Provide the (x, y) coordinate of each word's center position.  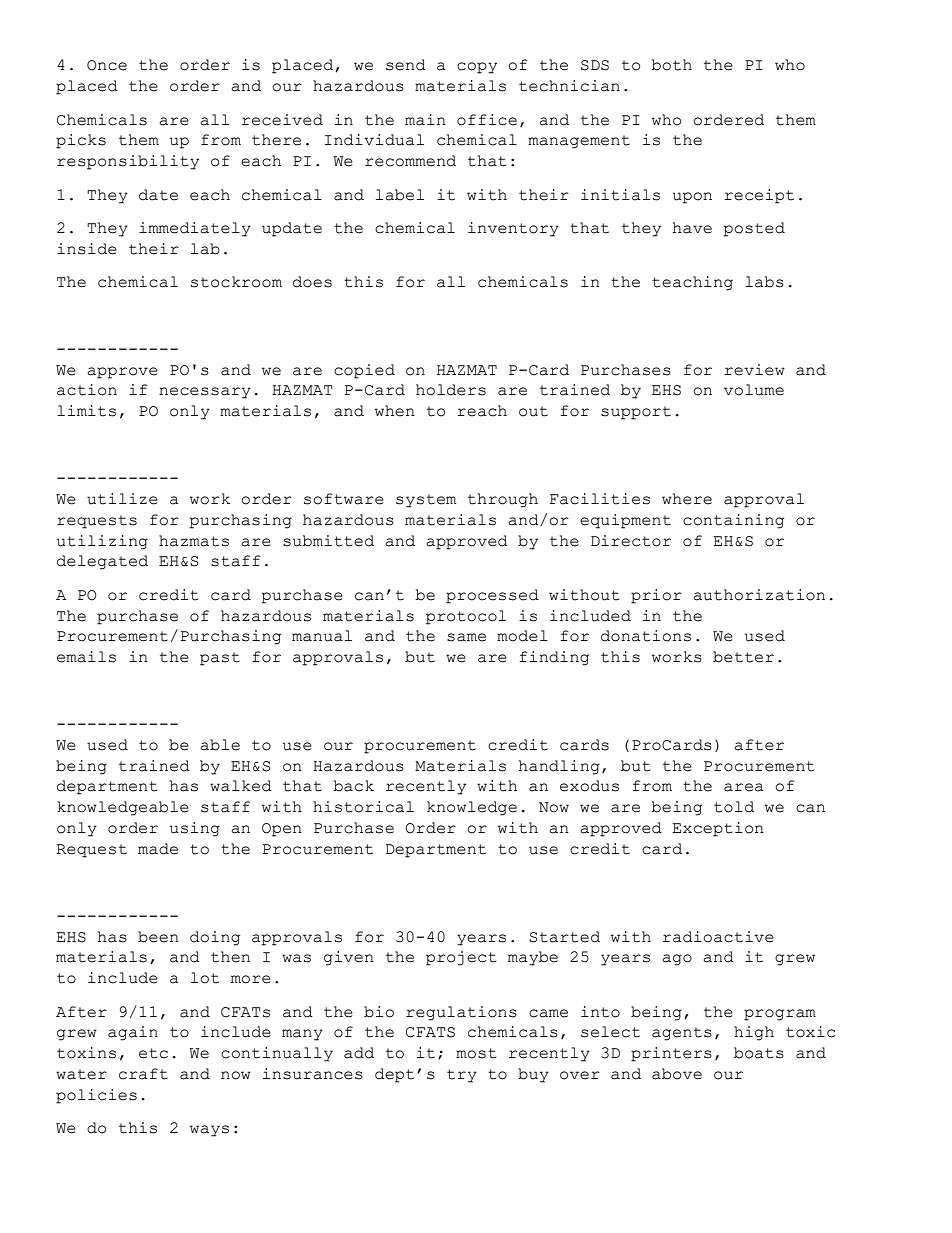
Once (107, 65)
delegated (102, 562)
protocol (466, 617)
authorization (759, 595)
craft (143, 1074)
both (671, 65)
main (425, 120)
